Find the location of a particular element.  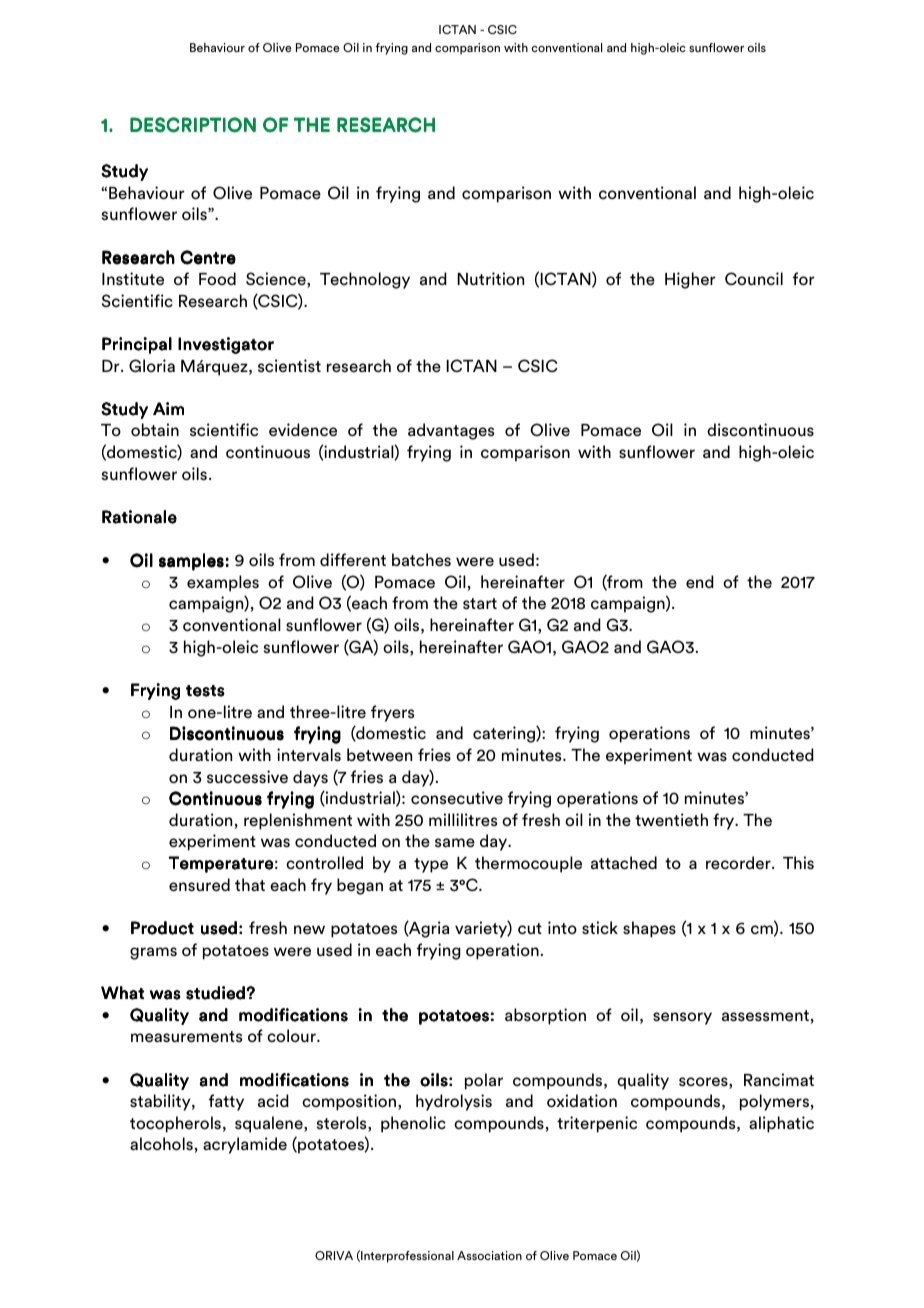

same is located at coordinates (455, 843).
